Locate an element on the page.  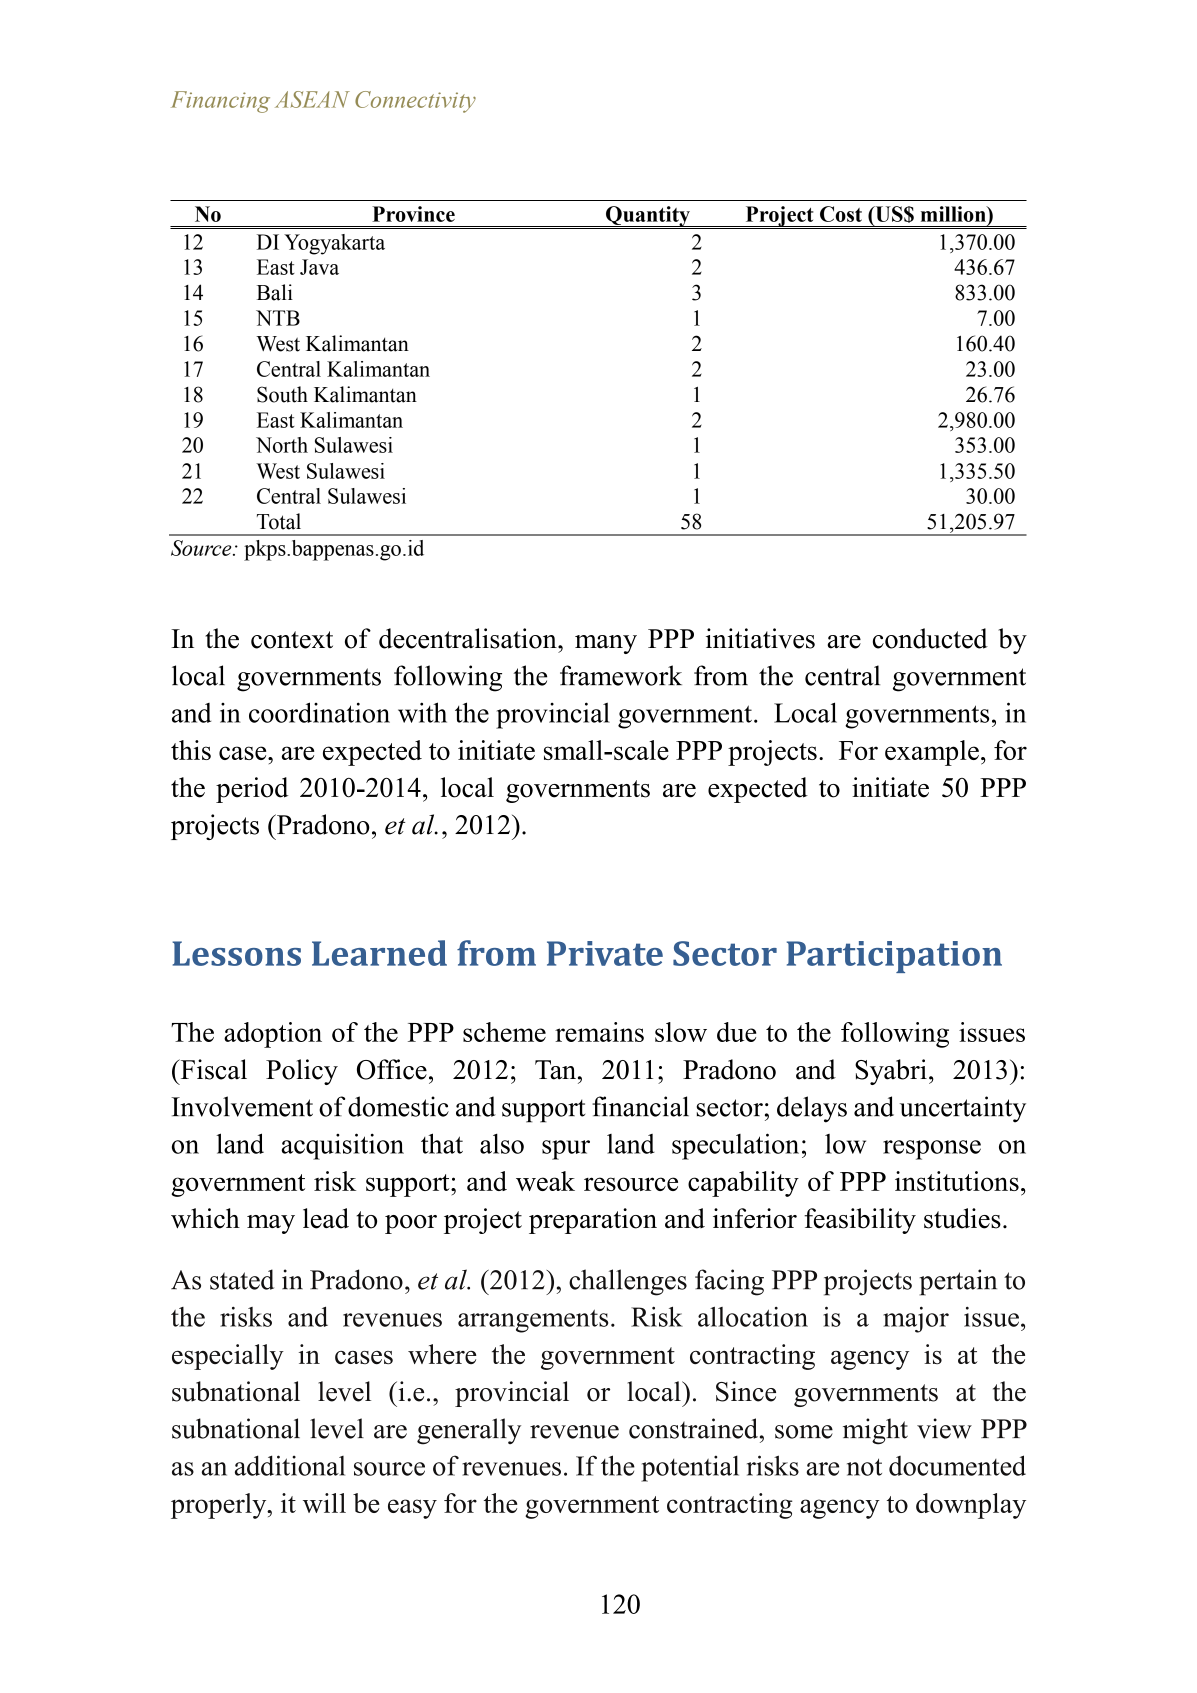
Quantity is located at coordinates (648, 217).
